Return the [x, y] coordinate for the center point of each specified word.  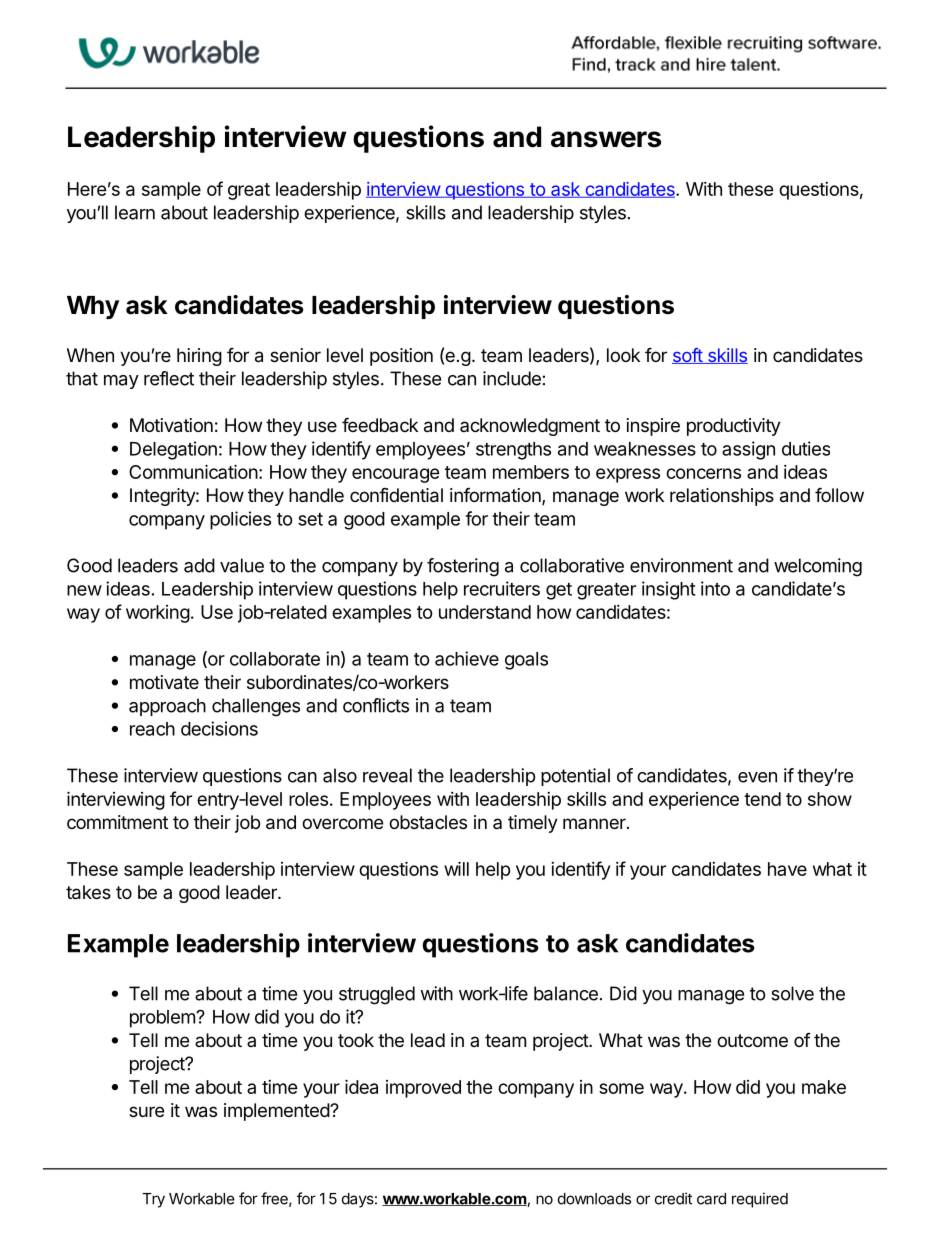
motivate [164, 682]
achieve [467, 658]
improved [423, 1089]
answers [606, 139]
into [715, 588]
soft [688, 356]
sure [146, 1111]
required [760, 1200]
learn [135, 212]
